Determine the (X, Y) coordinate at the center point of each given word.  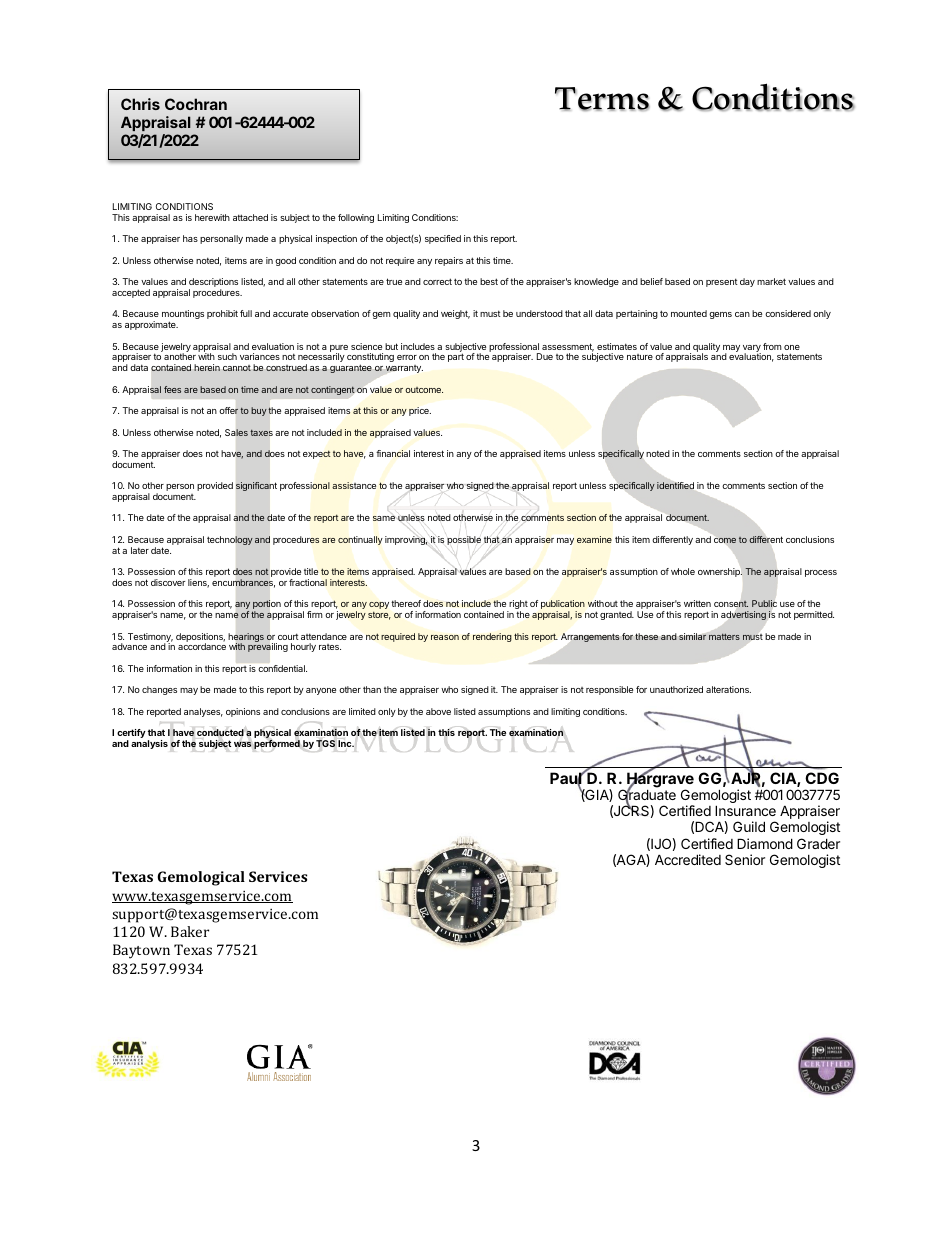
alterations (728, 689)
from (772, 346)
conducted (220, 732)
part (456, 357)
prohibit (222, 314)
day (747, 282)
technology (230, 540)
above (438, 711)
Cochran (196, 104)
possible (464, 540)
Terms (602, 99)
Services (278, 876)
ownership (720, 572)
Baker (190, 931)
